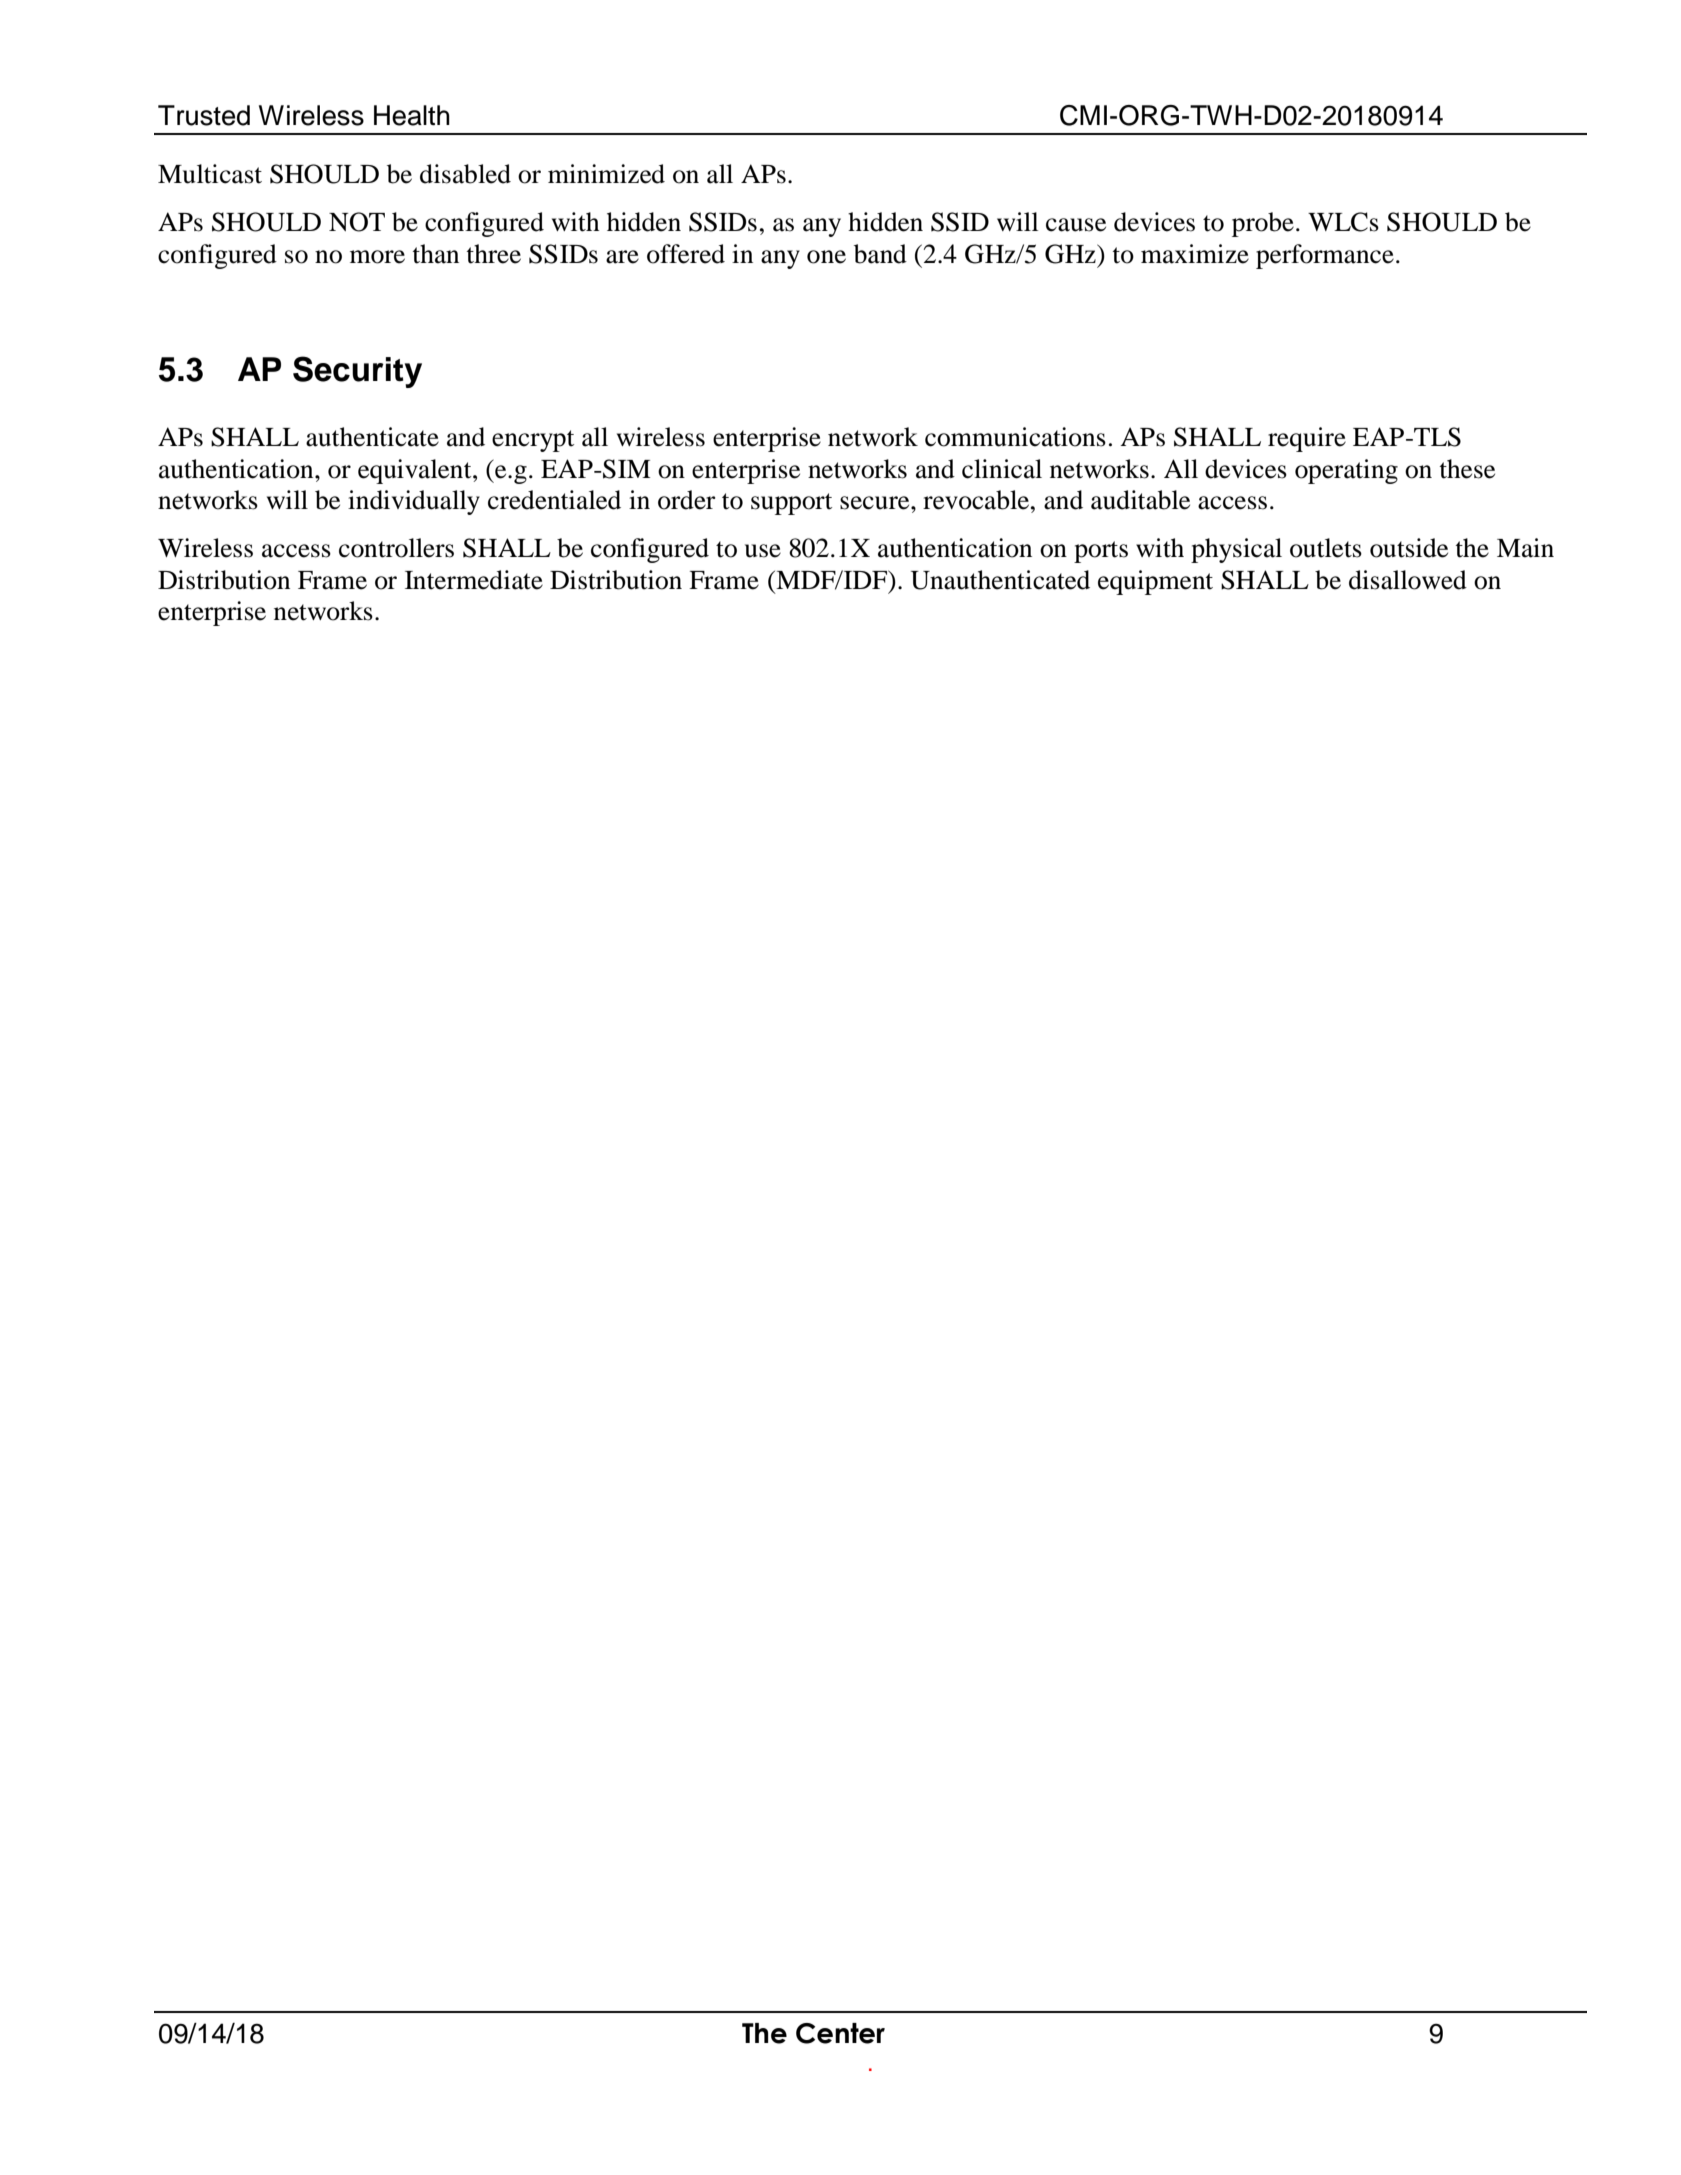 The image size is (1681, 2175). Describe the element at coordinates (1525, 548) in the screenshot. I see `Main` at that location.
